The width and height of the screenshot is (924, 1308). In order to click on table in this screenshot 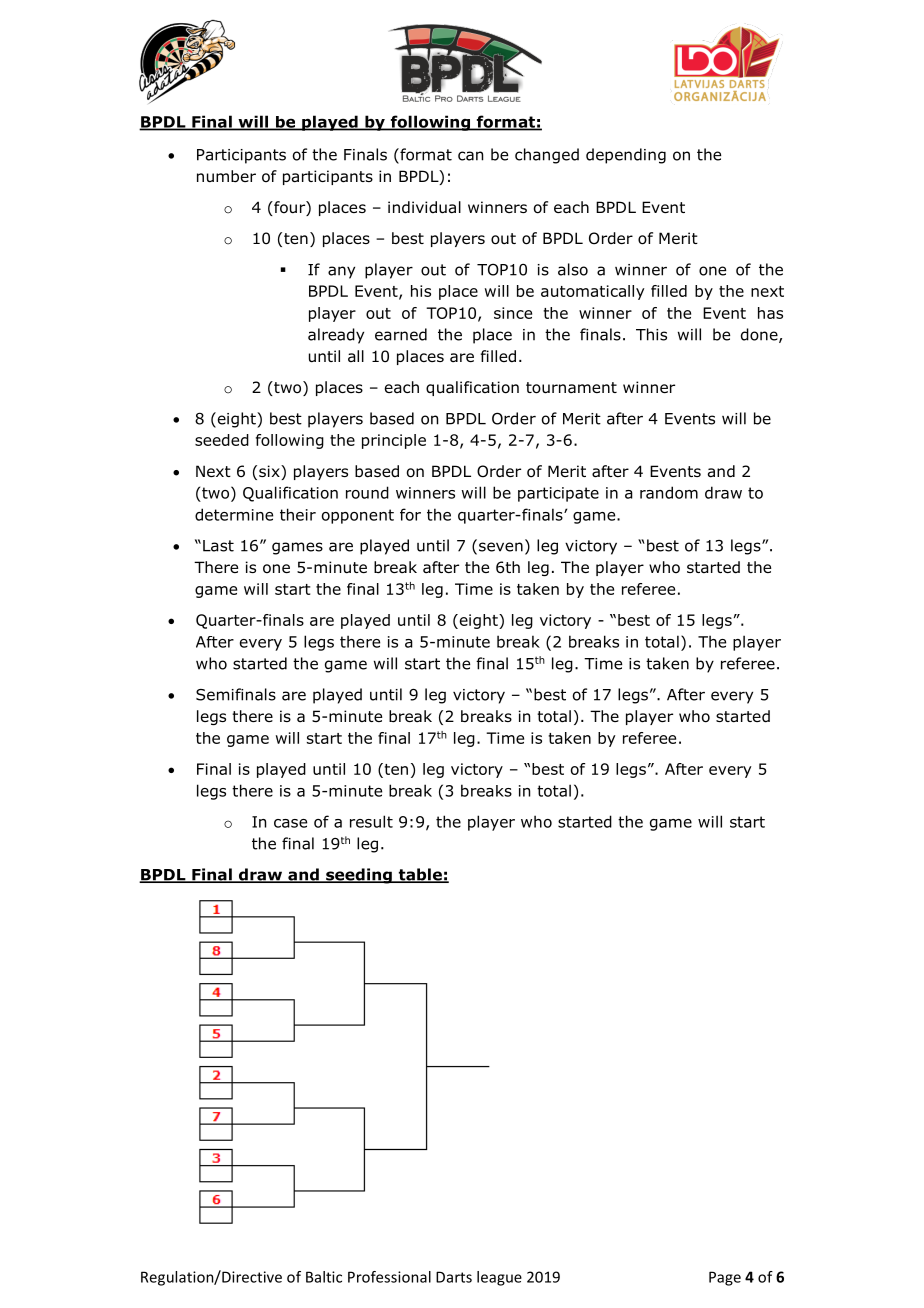, I will do `click(420, 875)`.
